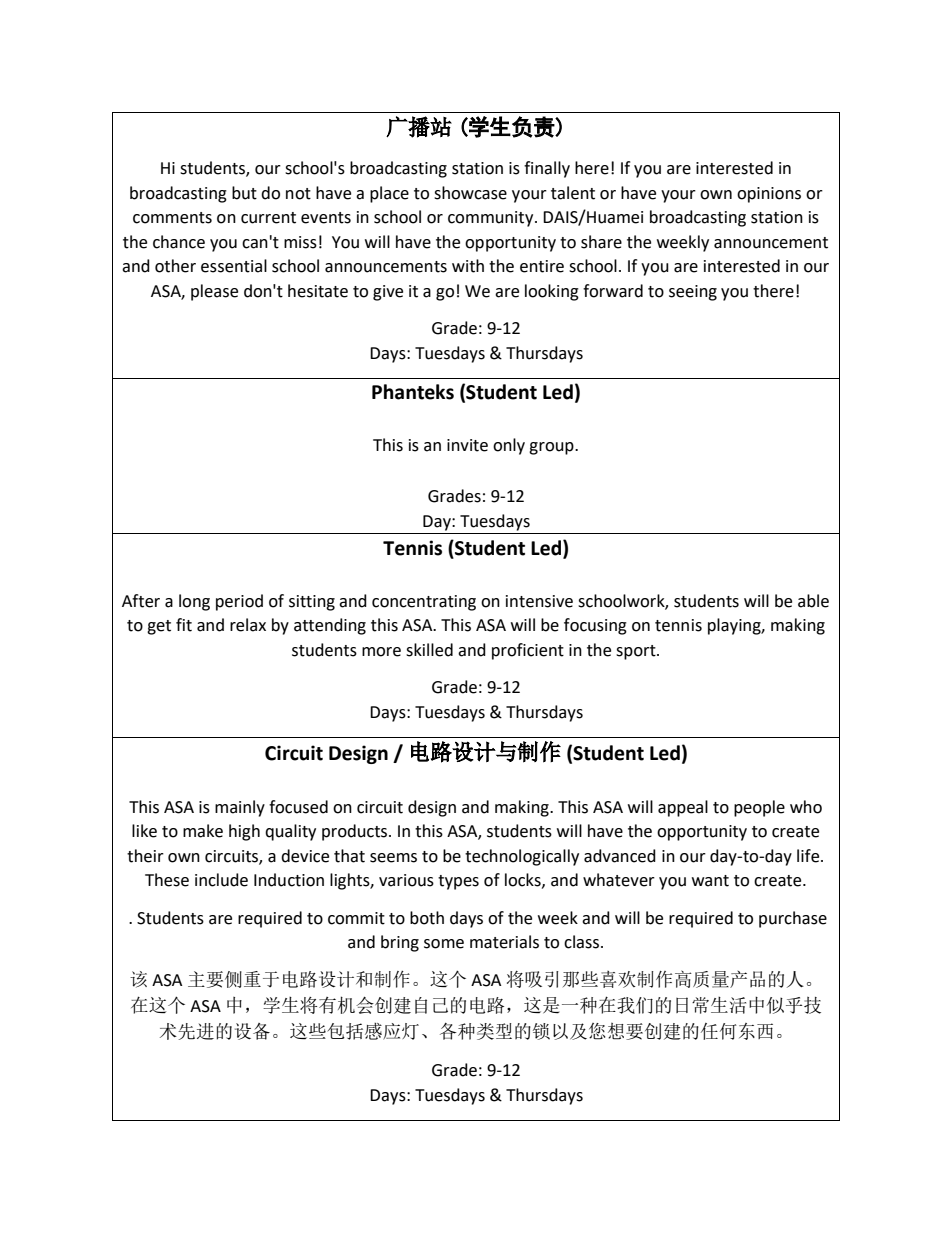 The image size is (952, 1233). Describe the element at coordinates (214, 292) in the page. I see `please` at that location.
